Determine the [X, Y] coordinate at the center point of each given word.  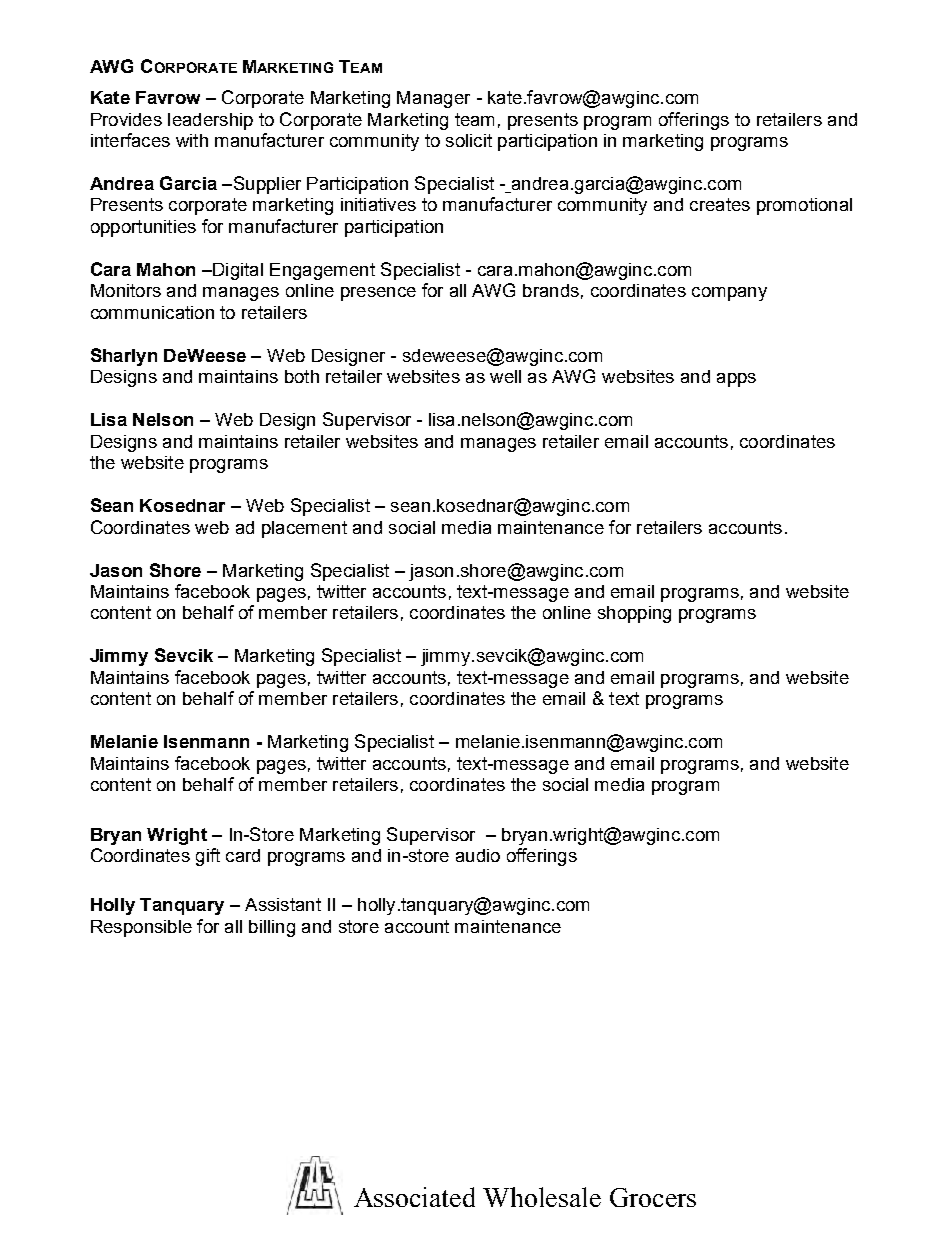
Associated [414, 1197]
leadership [210, 121]
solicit [469, 140]
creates [720, 204]
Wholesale [542, 1197]
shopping [634, 614]
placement [304, 529]
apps [736, 380]
